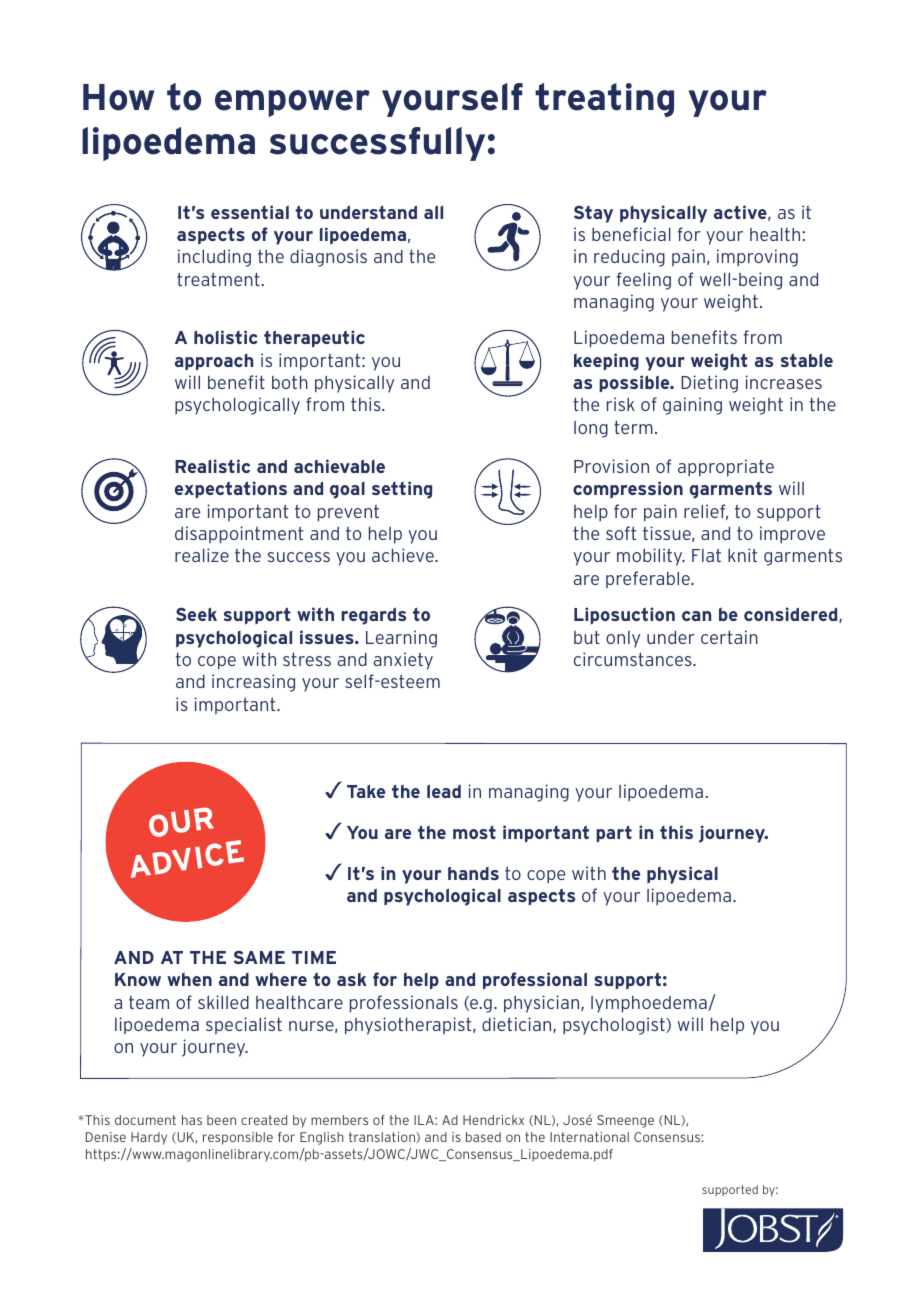 The width and height of the page is (924, 1308). What do you see at coordinates (314, 339) in the page?
I see `therapeutic` at bounding box center [314, 339].
